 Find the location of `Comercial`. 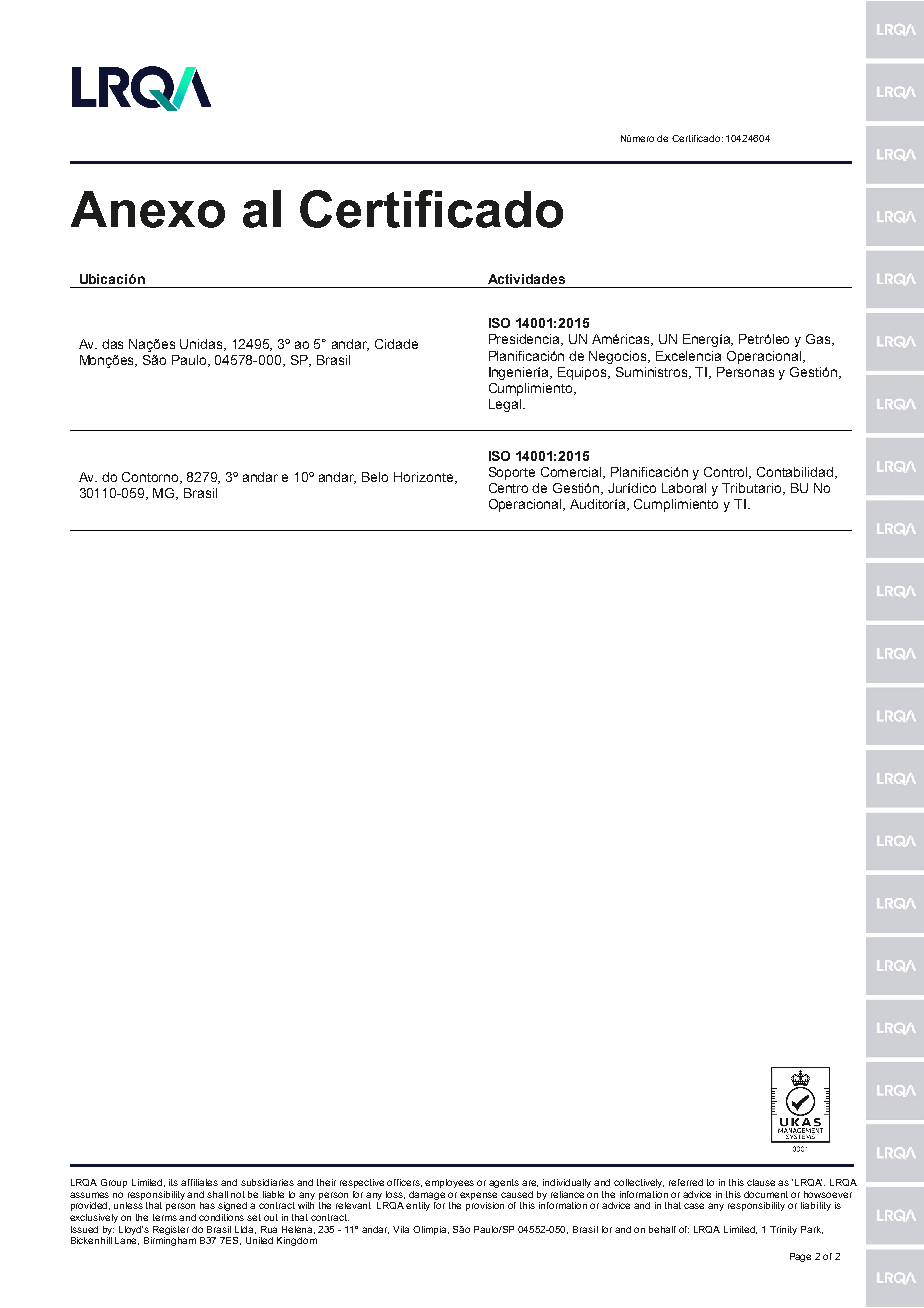

Comercial is located at coordinates (573, 473).
